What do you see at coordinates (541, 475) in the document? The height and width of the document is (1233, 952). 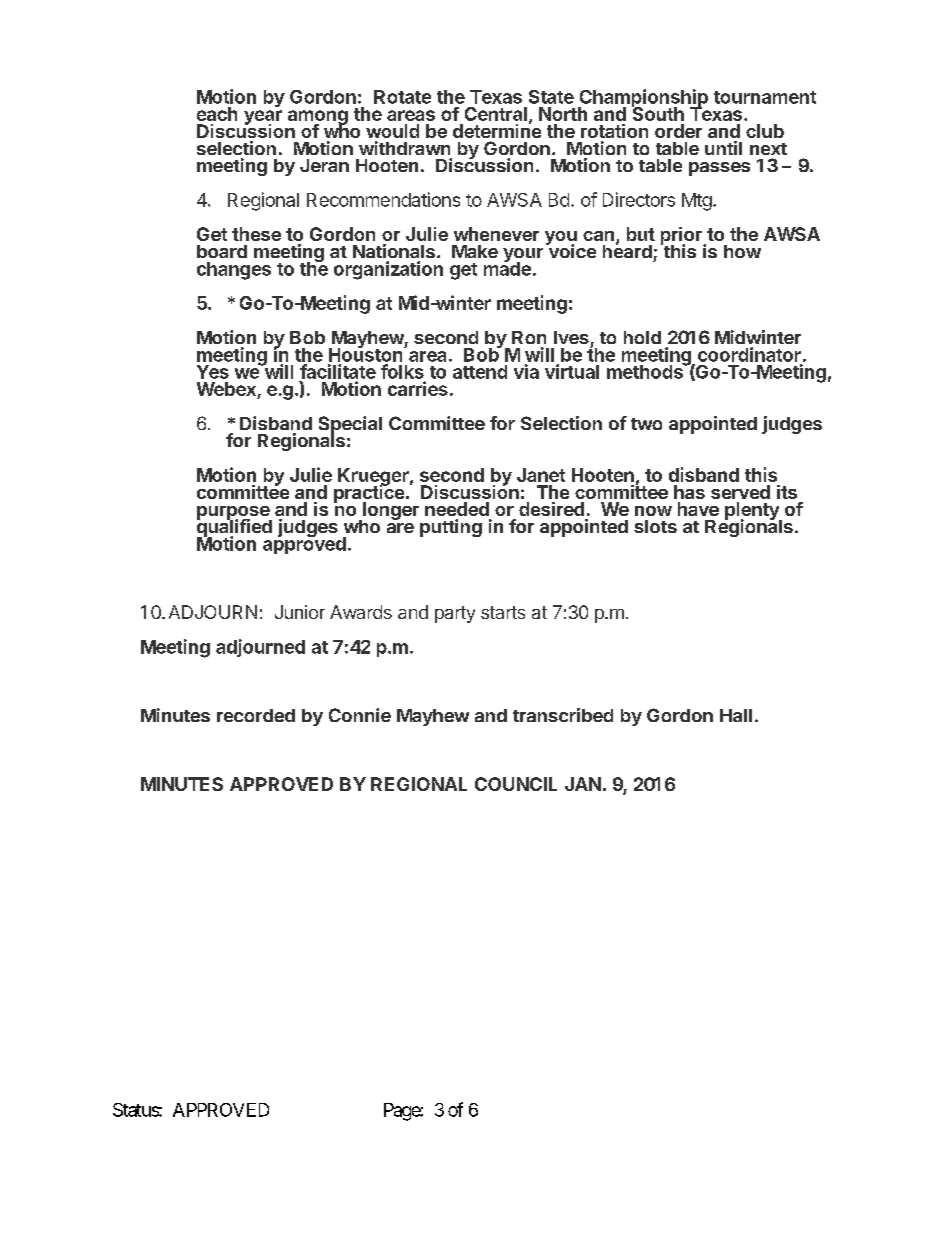 I see `Janet` at bounding box center [541, 475].
